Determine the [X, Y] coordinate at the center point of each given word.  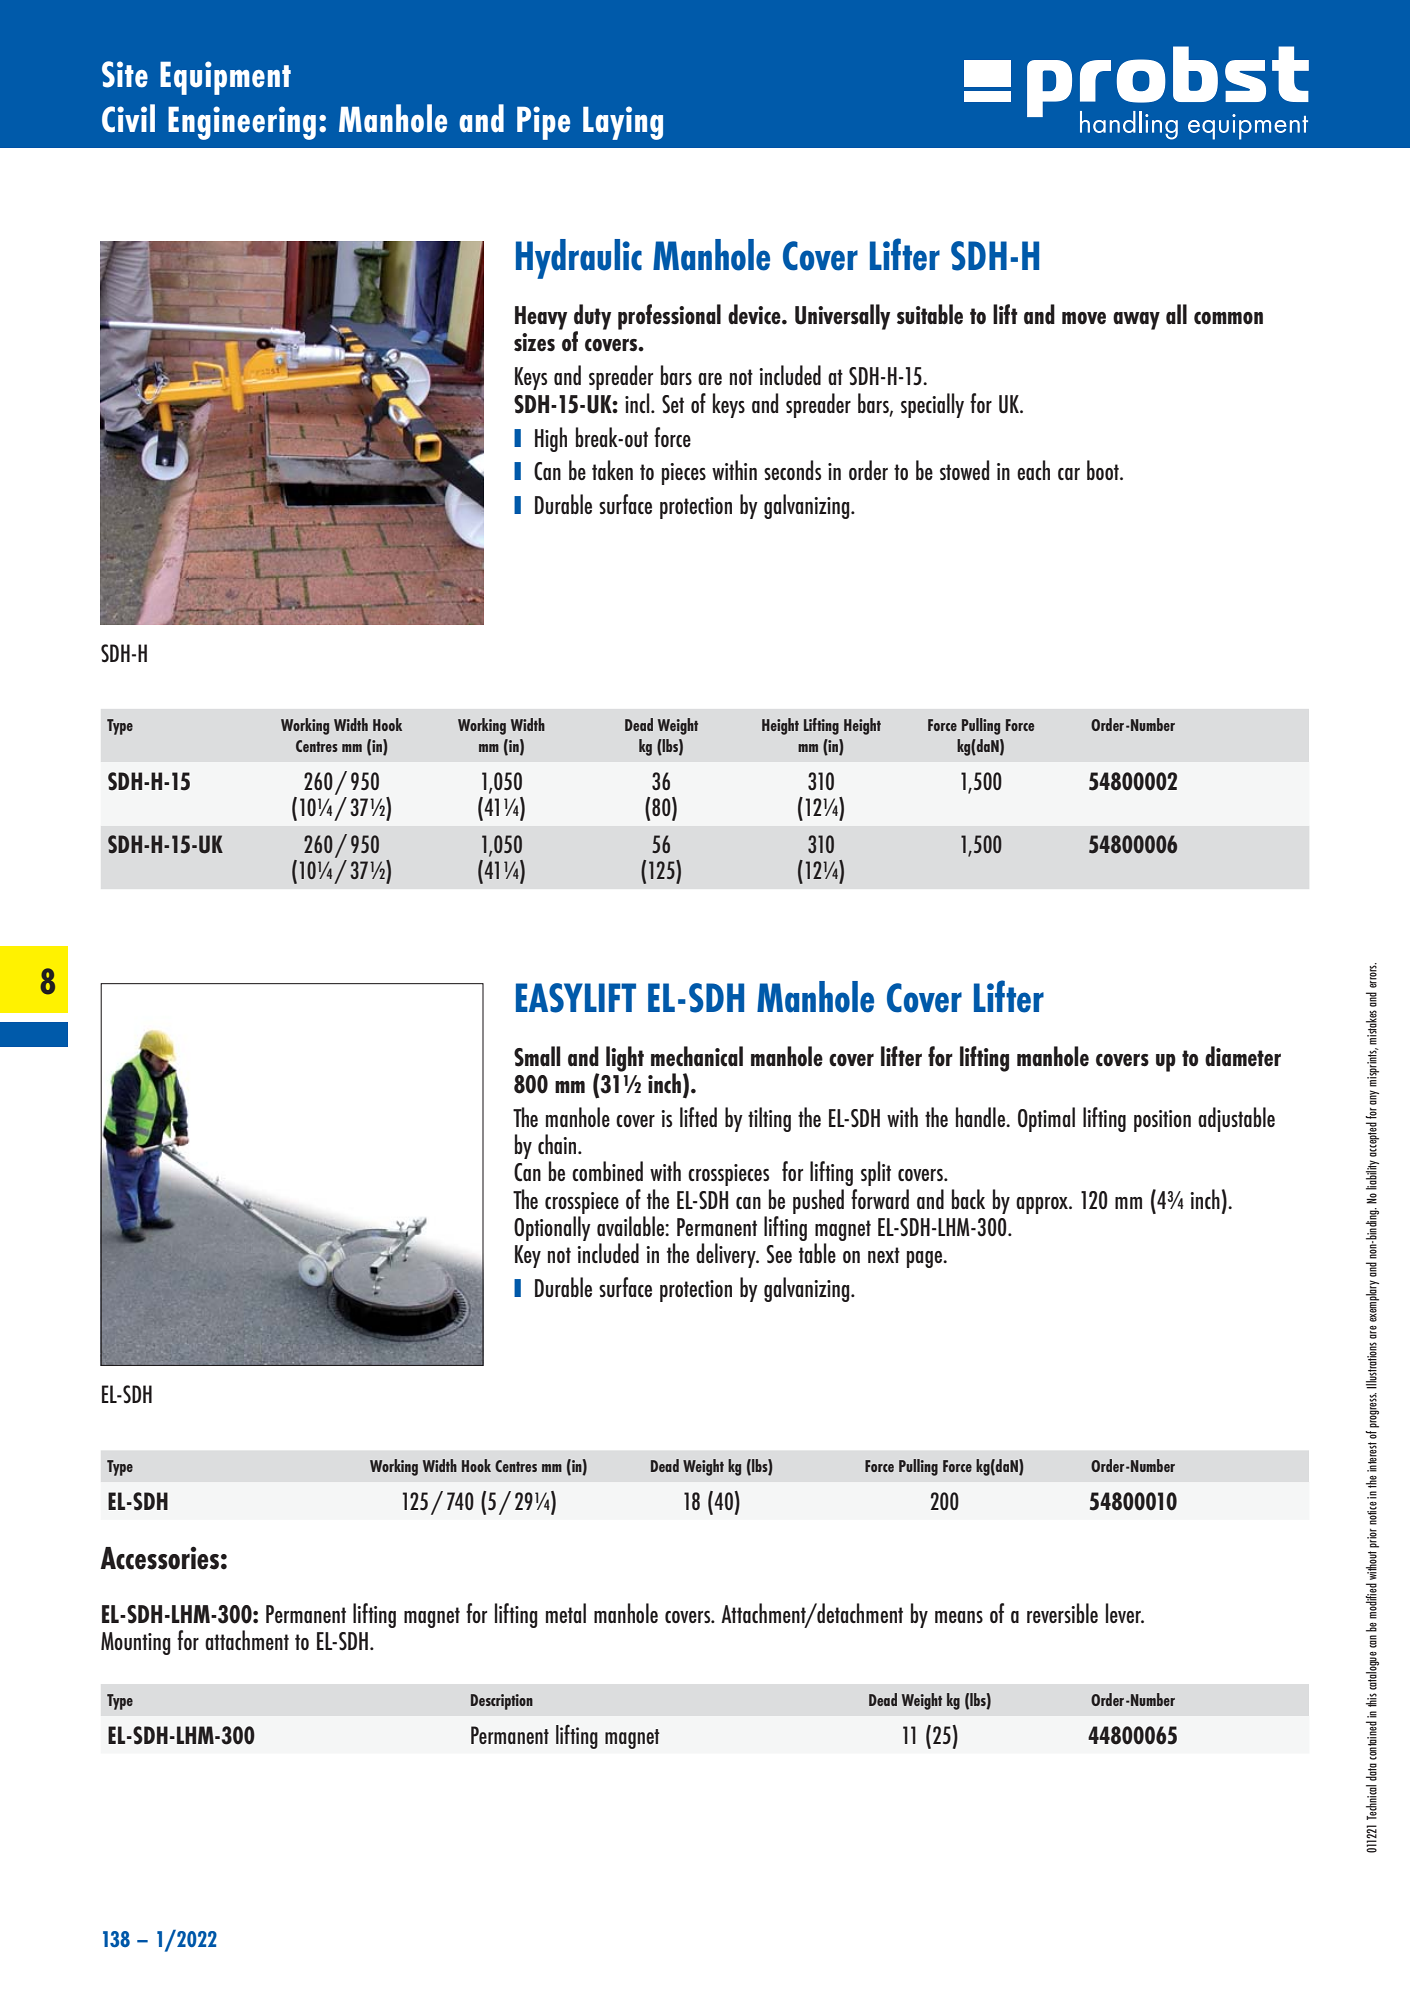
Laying [623, 123]
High [551, 439]
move [1084, 318]
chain [558, 1144]
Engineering [242, 123]
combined [607, 1171]
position [1162, 1121]
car [1069, 474]
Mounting [136, 1643]
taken [612, 470]
